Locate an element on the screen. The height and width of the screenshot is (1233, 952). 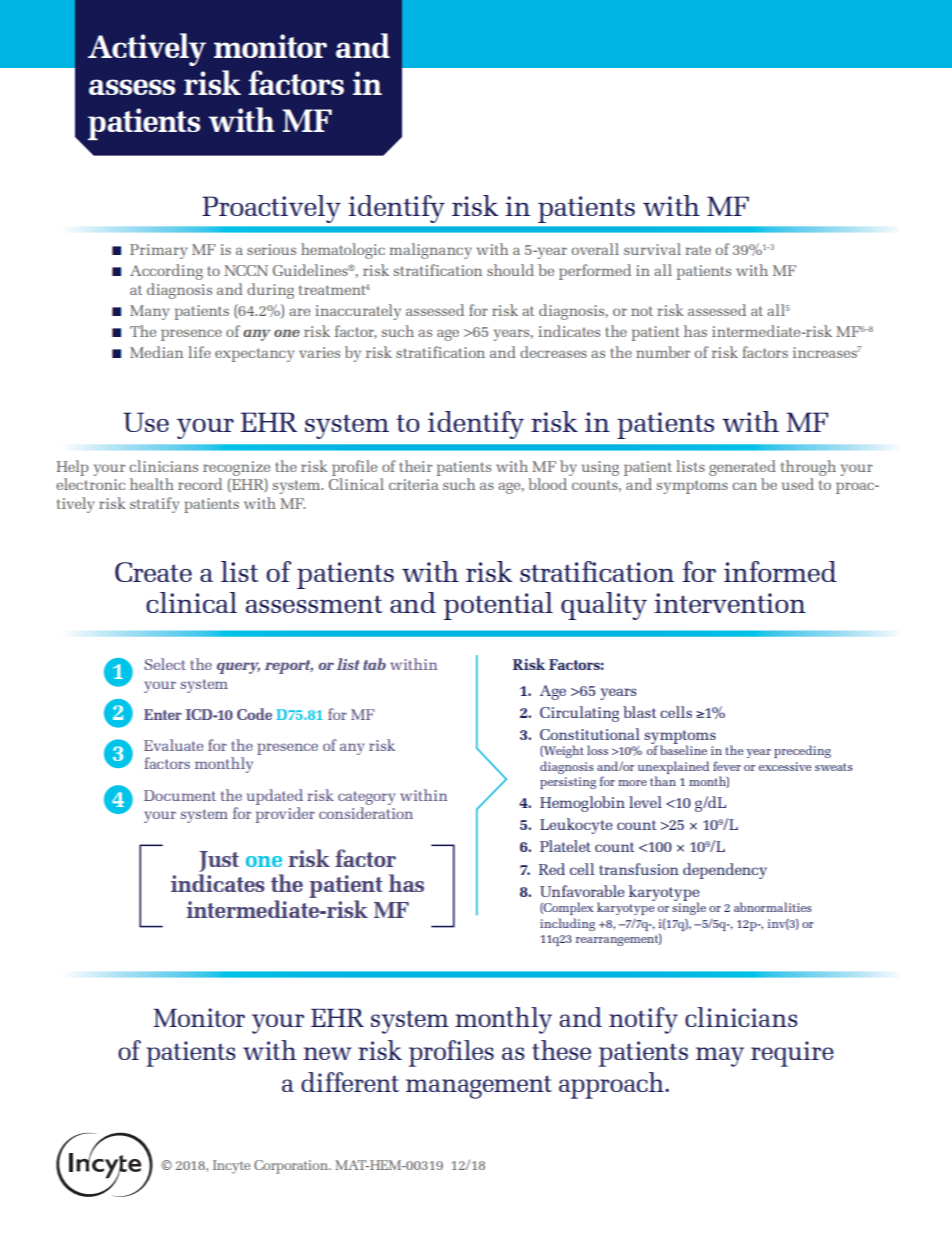
Enter is located at coordinates (163, 714).
